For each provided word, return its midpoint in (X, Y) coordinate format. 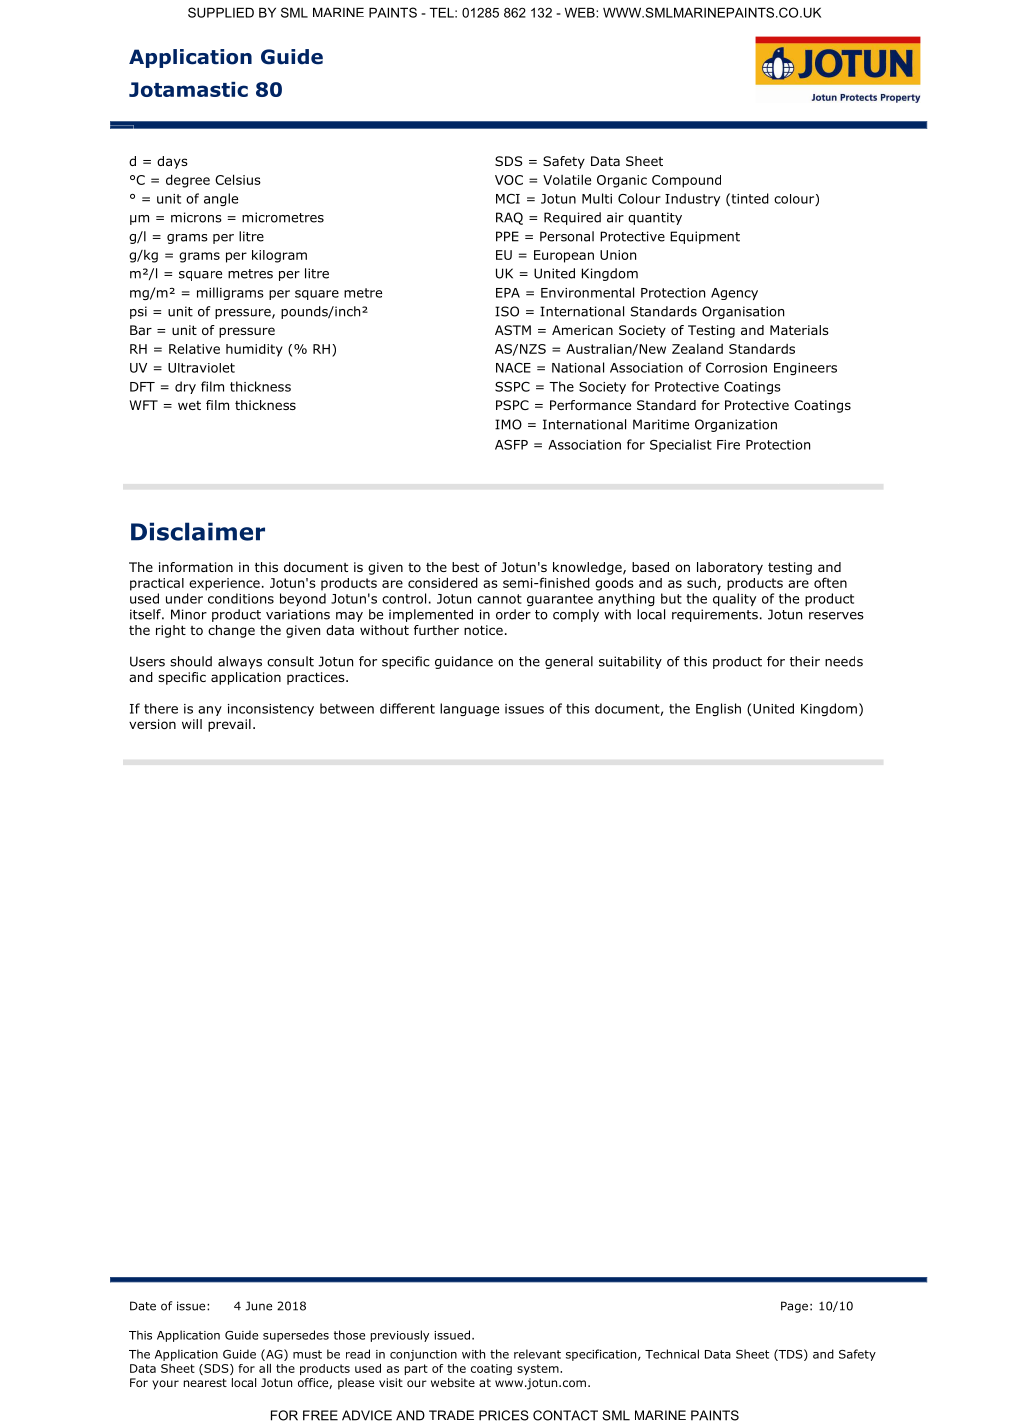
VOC (509, 180)
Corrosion (736, 367)
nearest (205, 1382)
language (469, 709)
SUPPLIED (221, 12)
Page (794, 1307)
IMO (508, 424)
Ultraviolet (201, 368)
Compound (686, 181)
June (258, 1306)
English (718, 709)
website (453, 1382)
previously (400, 1336)
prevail (229, 725)
